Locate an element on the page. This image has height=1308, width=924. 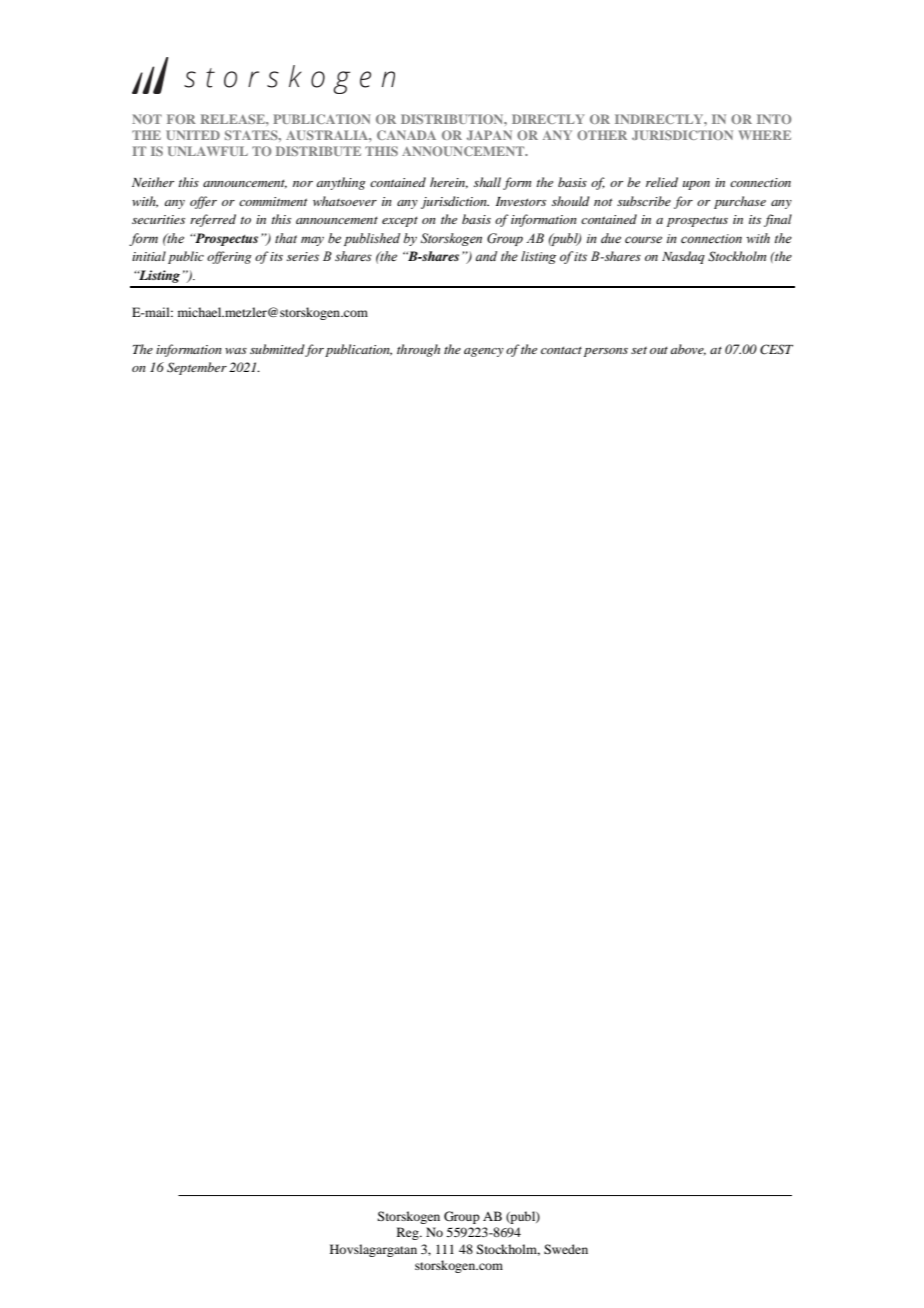
JAPAN is located at coordinates (489, 135).
